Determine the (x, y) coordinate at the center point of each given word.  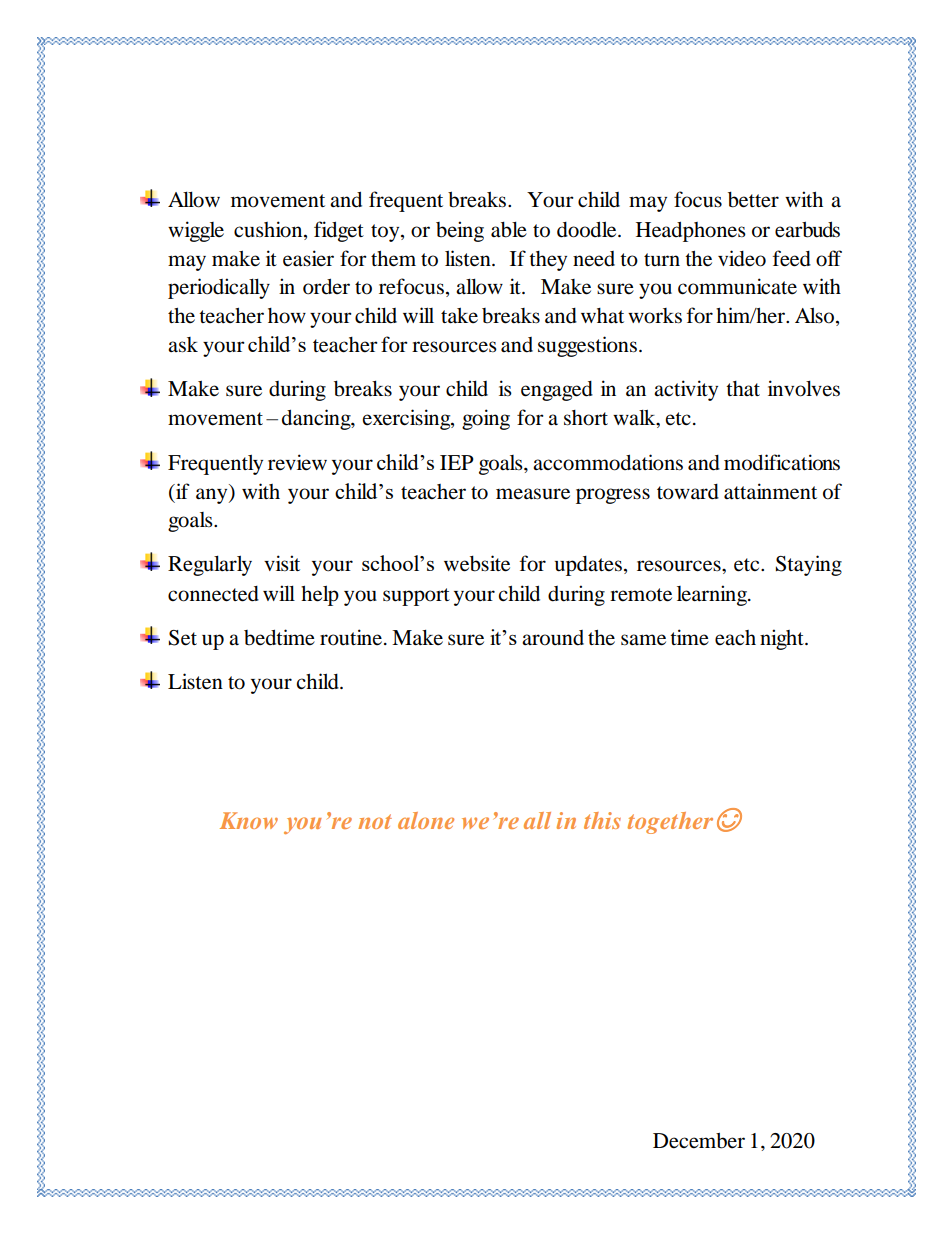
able (509, 229)
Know (249, 820)
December (699, 1141)
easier (308, 258)
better (753, 200)
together (670, 823)
